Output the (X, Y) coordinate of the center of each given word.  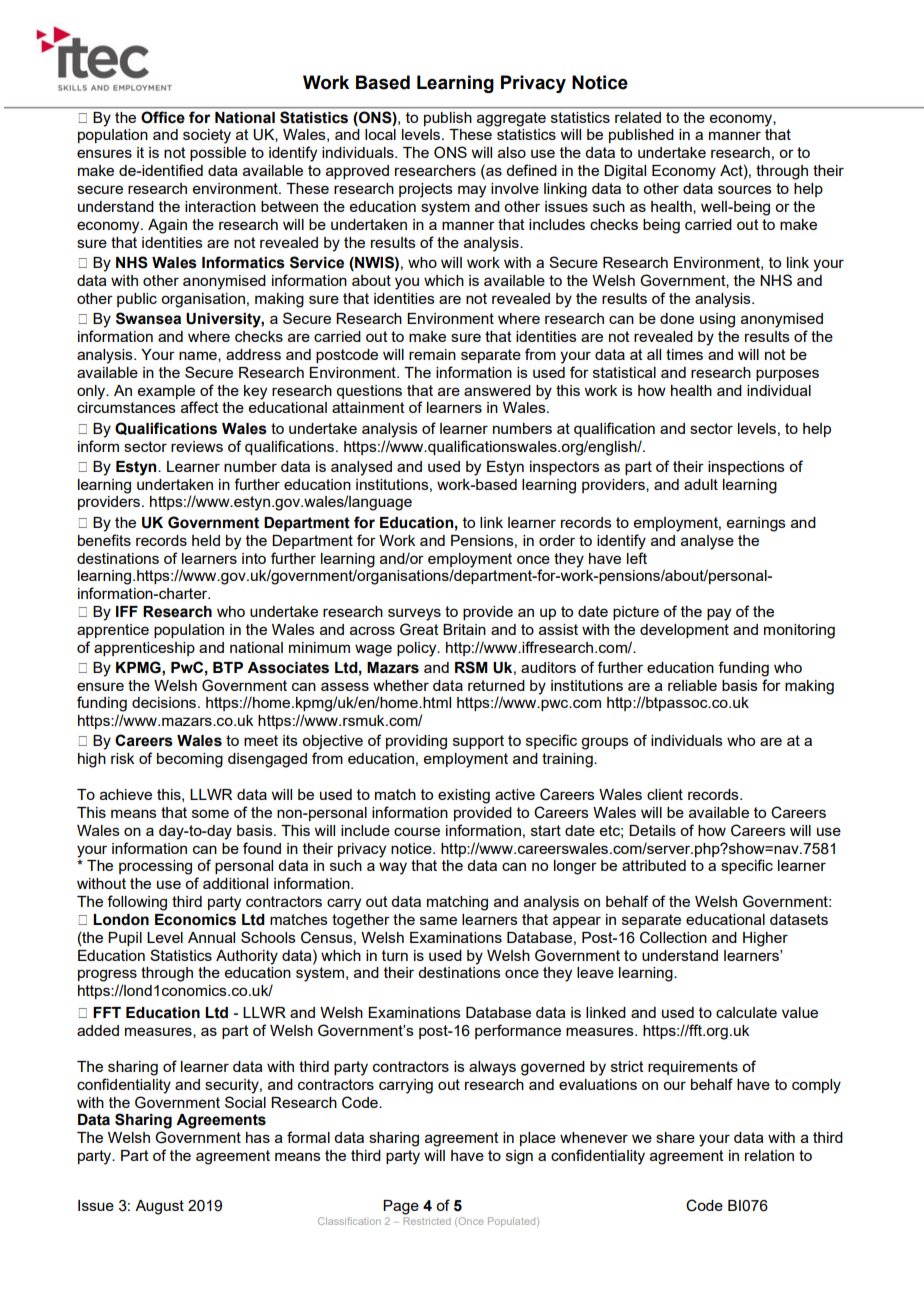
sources (745, 189)
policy (418, 649)
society (207, 136)
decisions (164, 702)
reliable (692, 685)
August (159, 1207)
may (472, 191)
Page (401, 1207)
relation (769, 1155)
